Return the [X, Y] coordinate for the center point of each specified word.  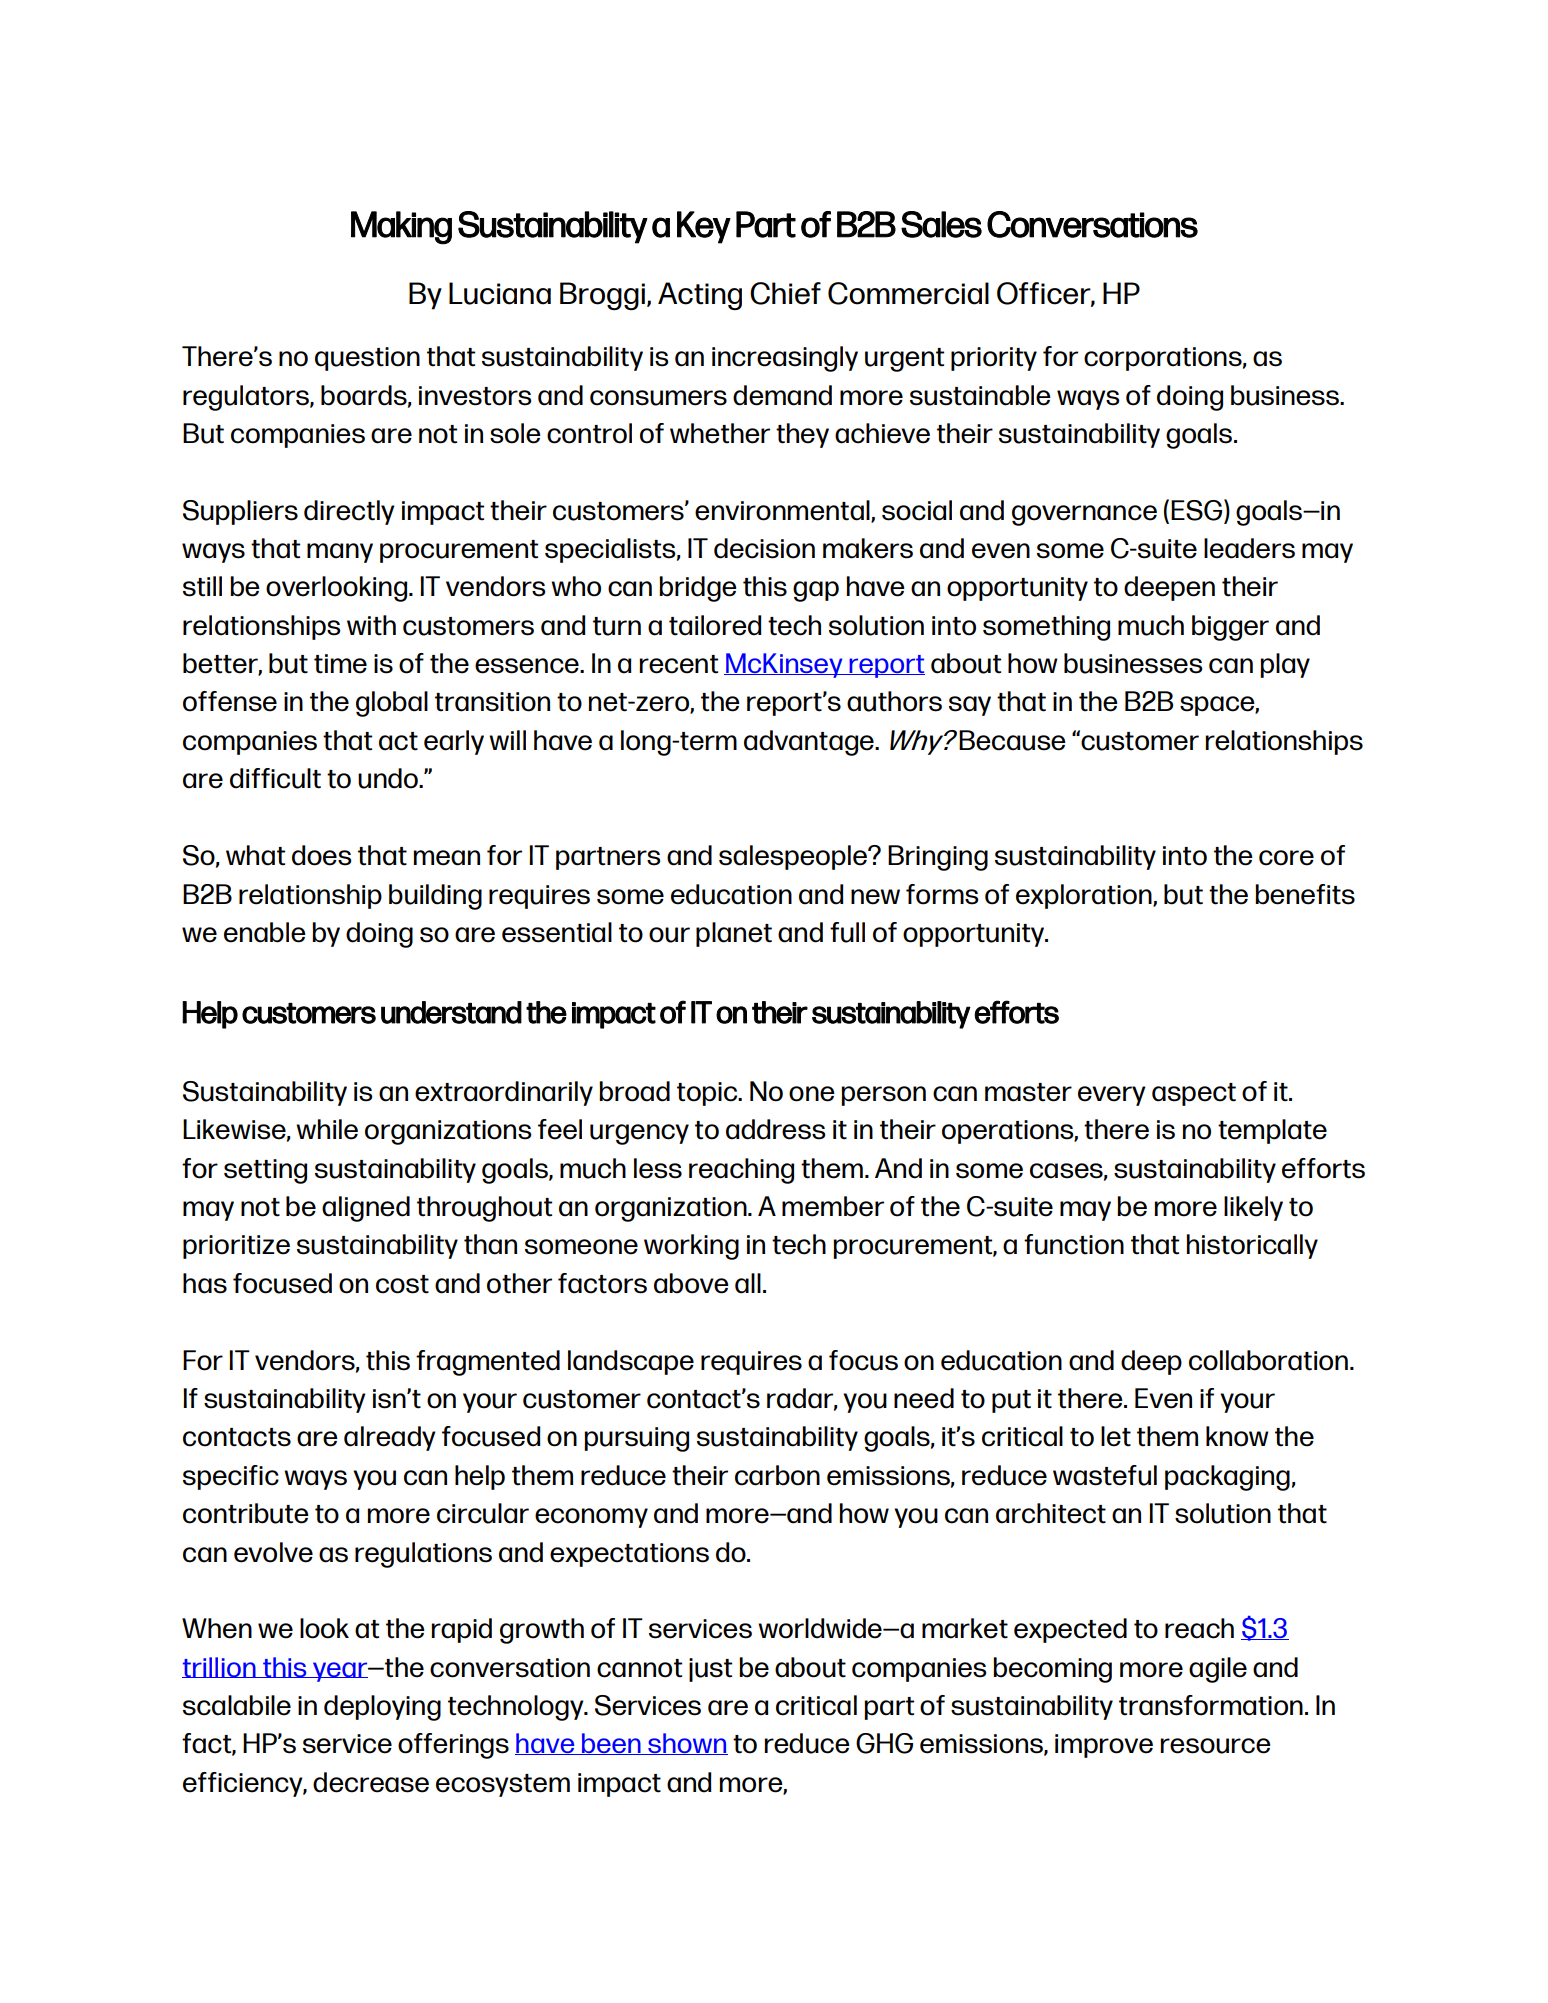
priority [994, 359]
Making [401, 228]
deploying [382, 1708]
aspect [1194, 1094]
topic [708, 1094]
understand [451, 1012]
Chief [785, 293]
